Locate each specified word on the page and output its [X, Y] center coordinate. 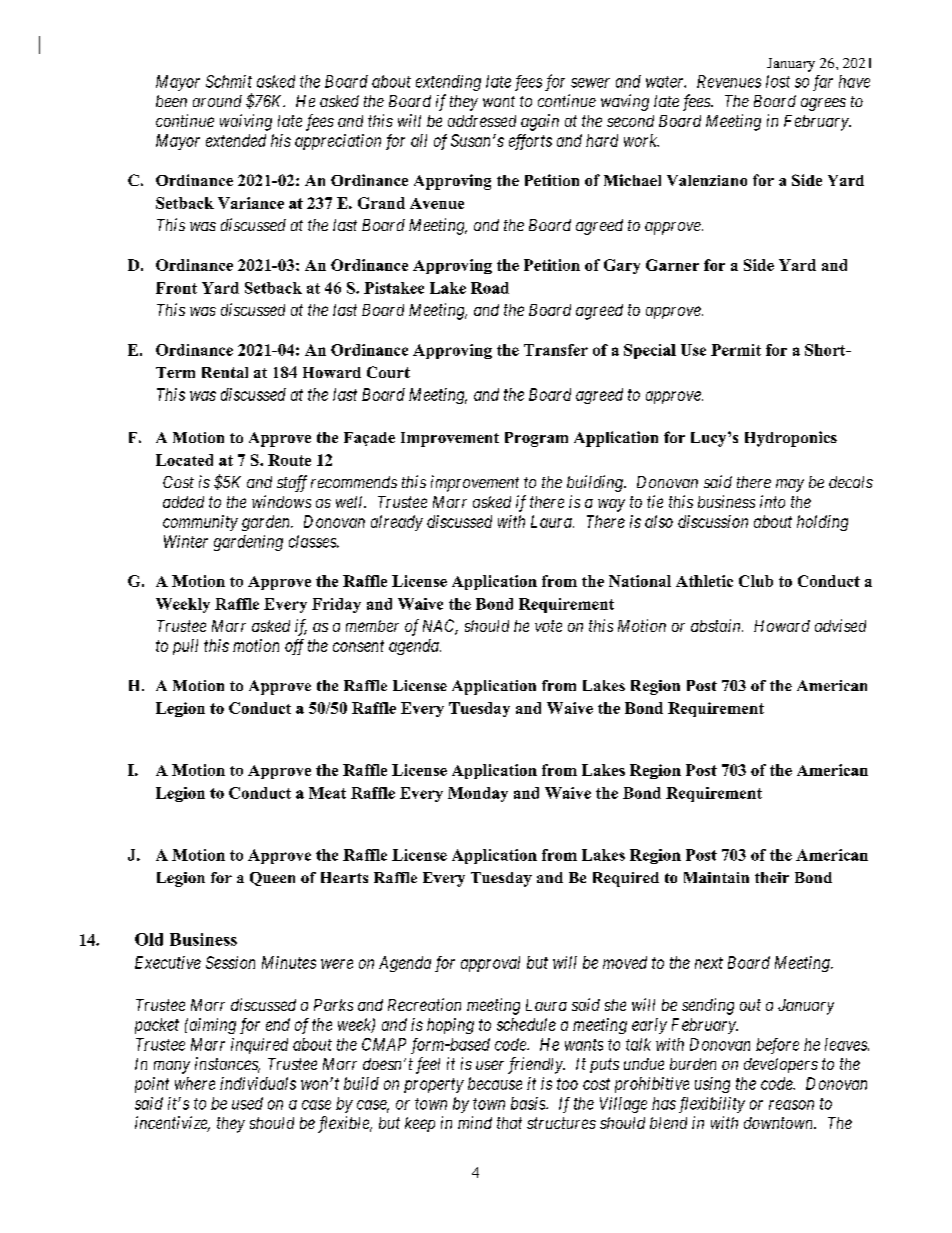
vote [548, 626]
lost [778, 81]
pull [185, 647]
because [495, 1083]
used [247, 1103]
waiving [246, 122]
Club [756, 581]
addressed [482, 121]
